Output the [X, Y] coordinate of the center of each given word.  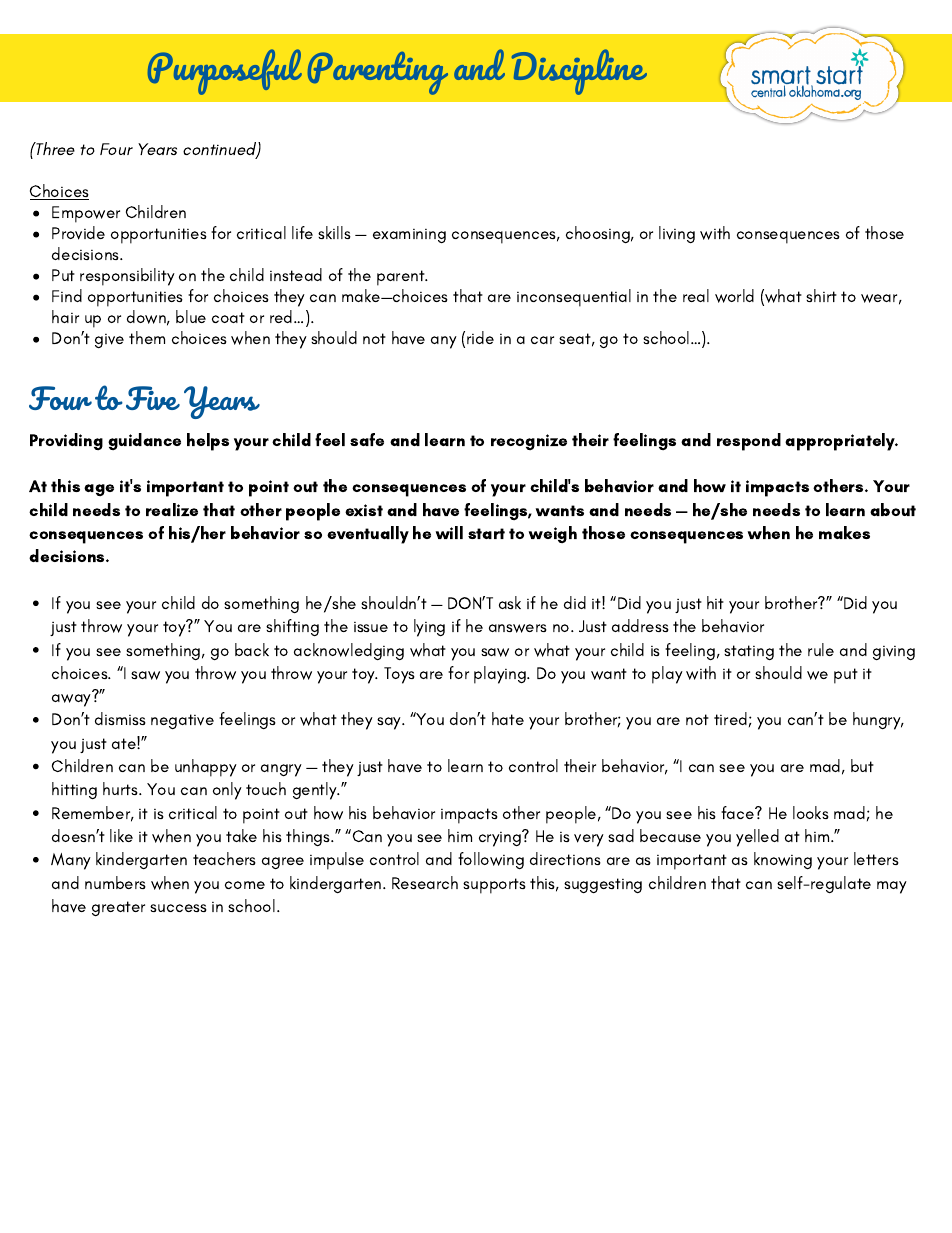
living [677, 234]
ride [480, 337]
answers [518, 628]
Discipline [579, 72]
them [147, 337]
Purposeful [225, 72]
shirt [821, 295]
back [252, 649]
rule [821, 649]
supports [494, 886]
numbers [115, 882]
